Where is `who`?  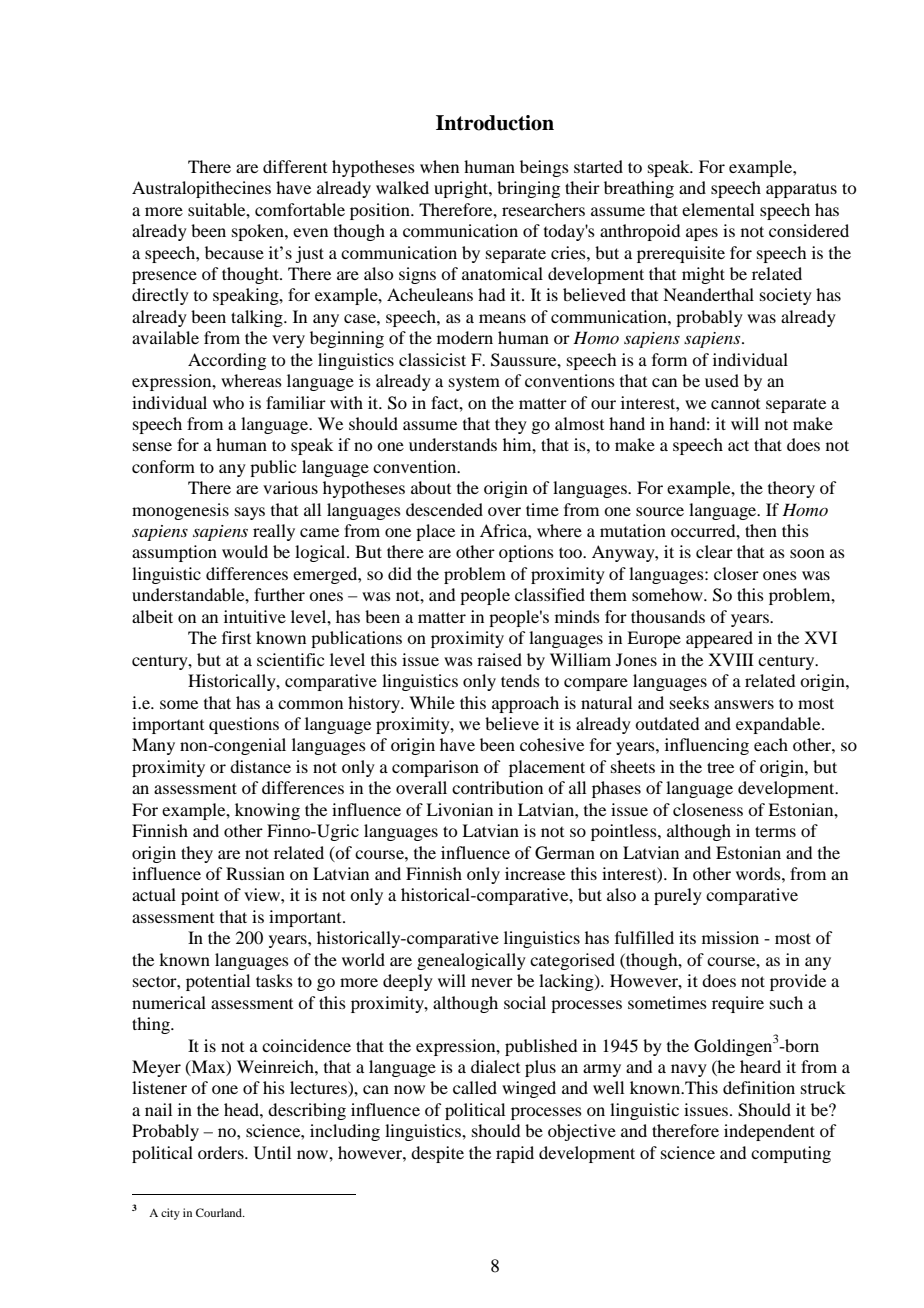
who is located at coordinates (228, 402).
